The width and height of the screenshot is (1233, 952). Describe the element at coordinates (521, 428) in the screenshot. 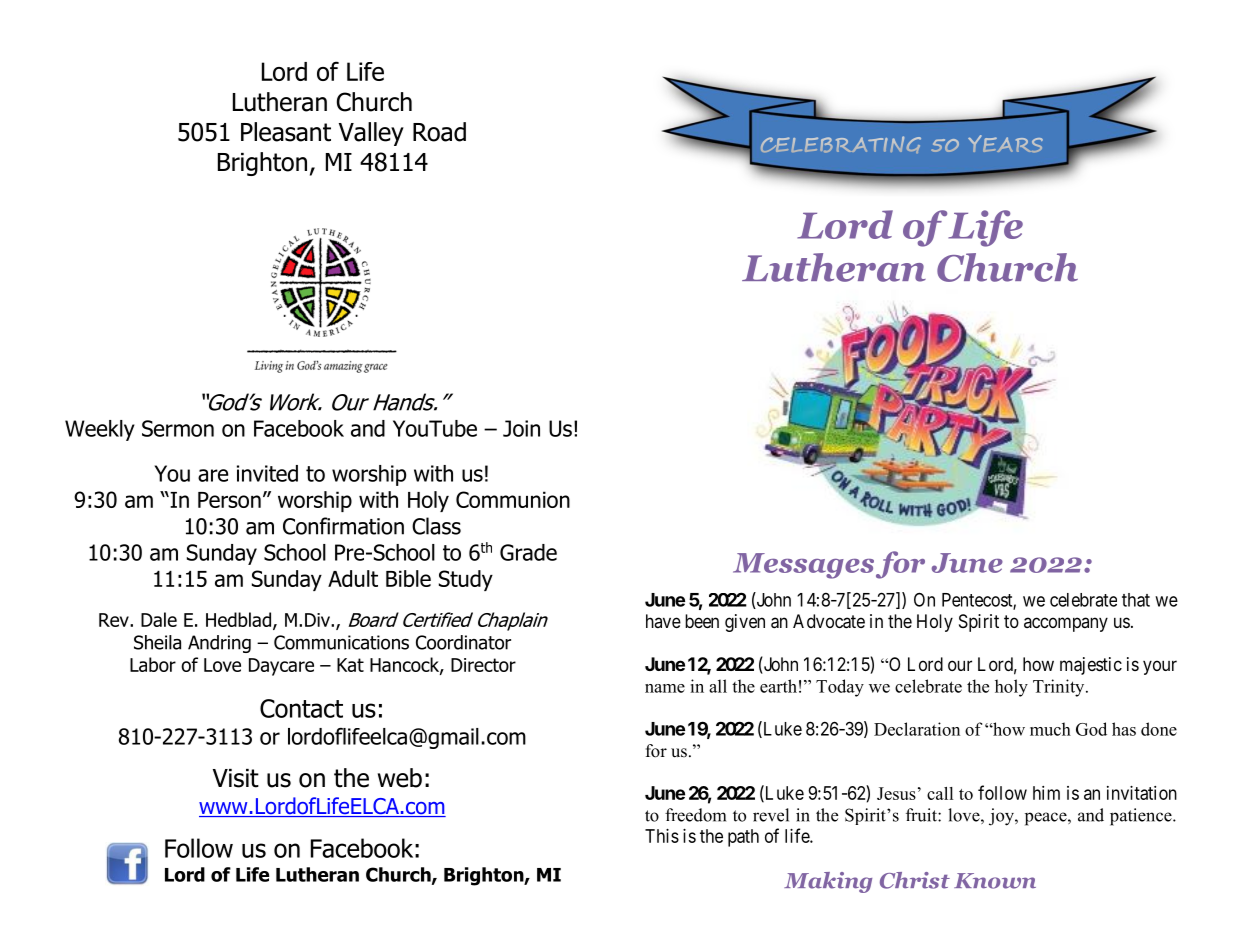

I see `Join` at that location.
